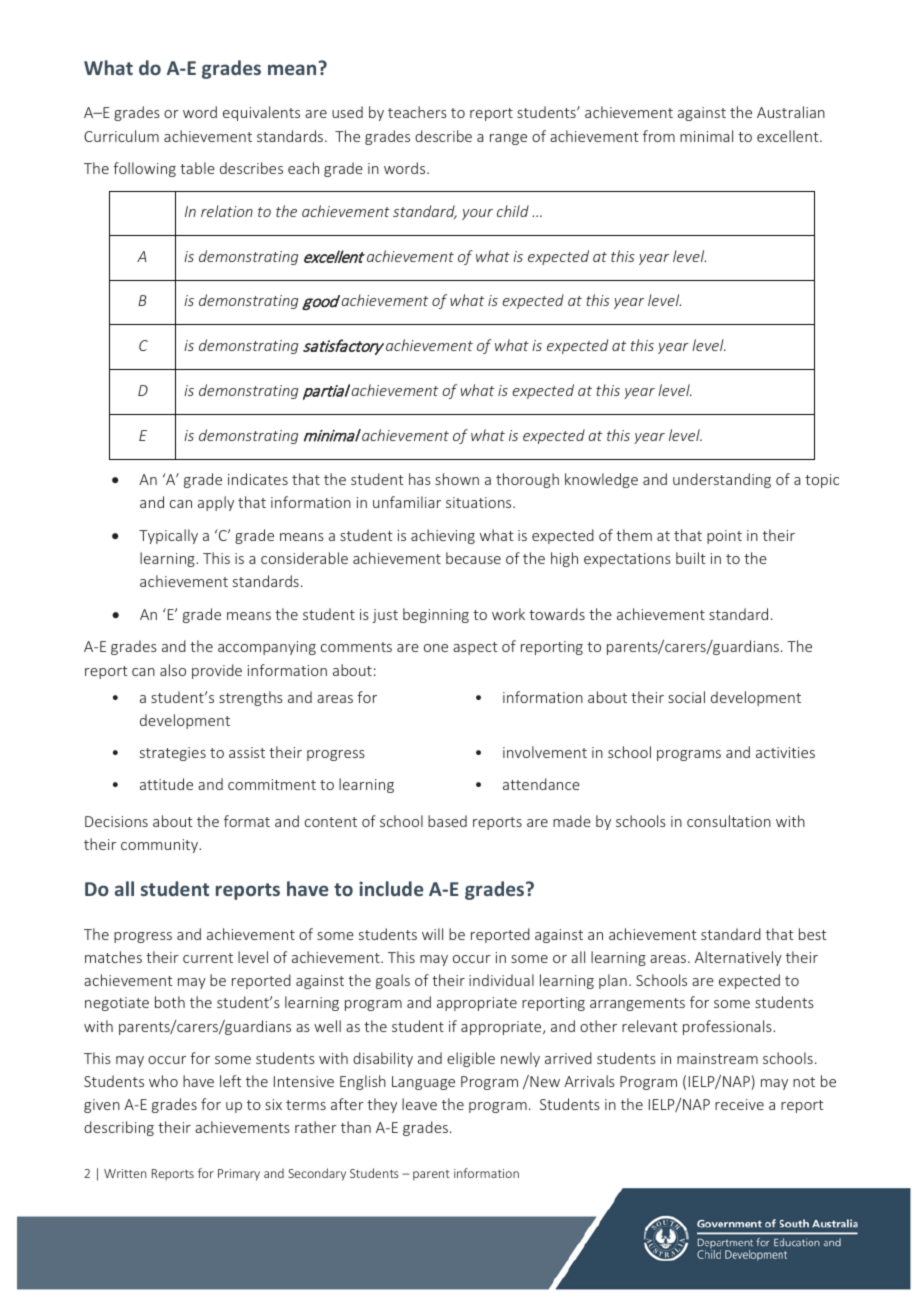 Image resolution: width=924 pixels, height=1308 pixels. Describe the element at coordinates (447, 821) in the screenshot. I see `based` at that location.
